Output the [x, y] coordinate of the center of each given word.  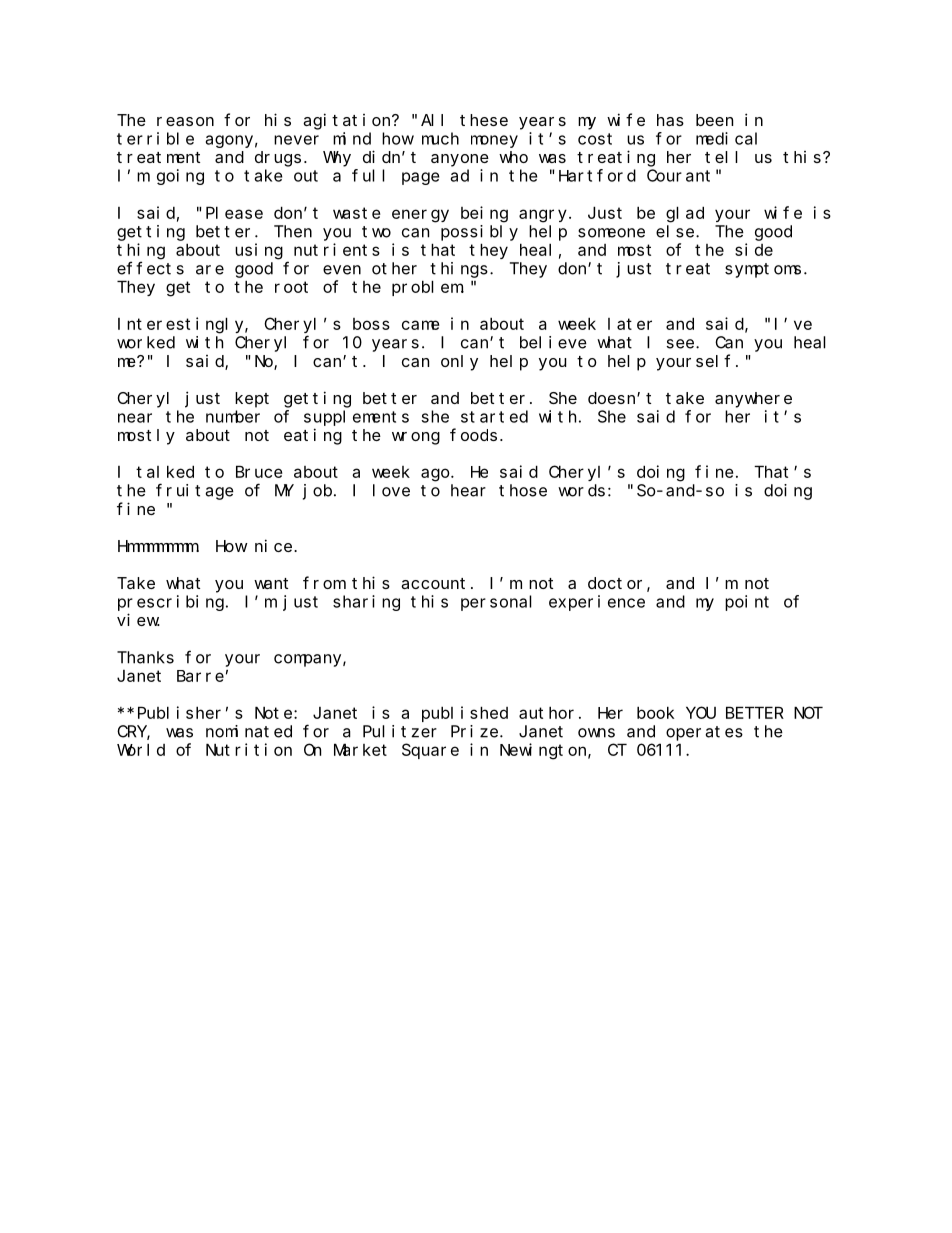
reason [185, 121]
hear [468, 490]
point [747, 603]
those [523, 490]
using [259, 251]
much [440, 138]
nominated [249, 731]
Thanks [145, 657]
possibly [479, 233]
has [670, 120]
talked [165, 471]
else [676, 231]
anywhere [753, 400]
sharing [366, 603]
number [233, 416]
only [459, 363]
